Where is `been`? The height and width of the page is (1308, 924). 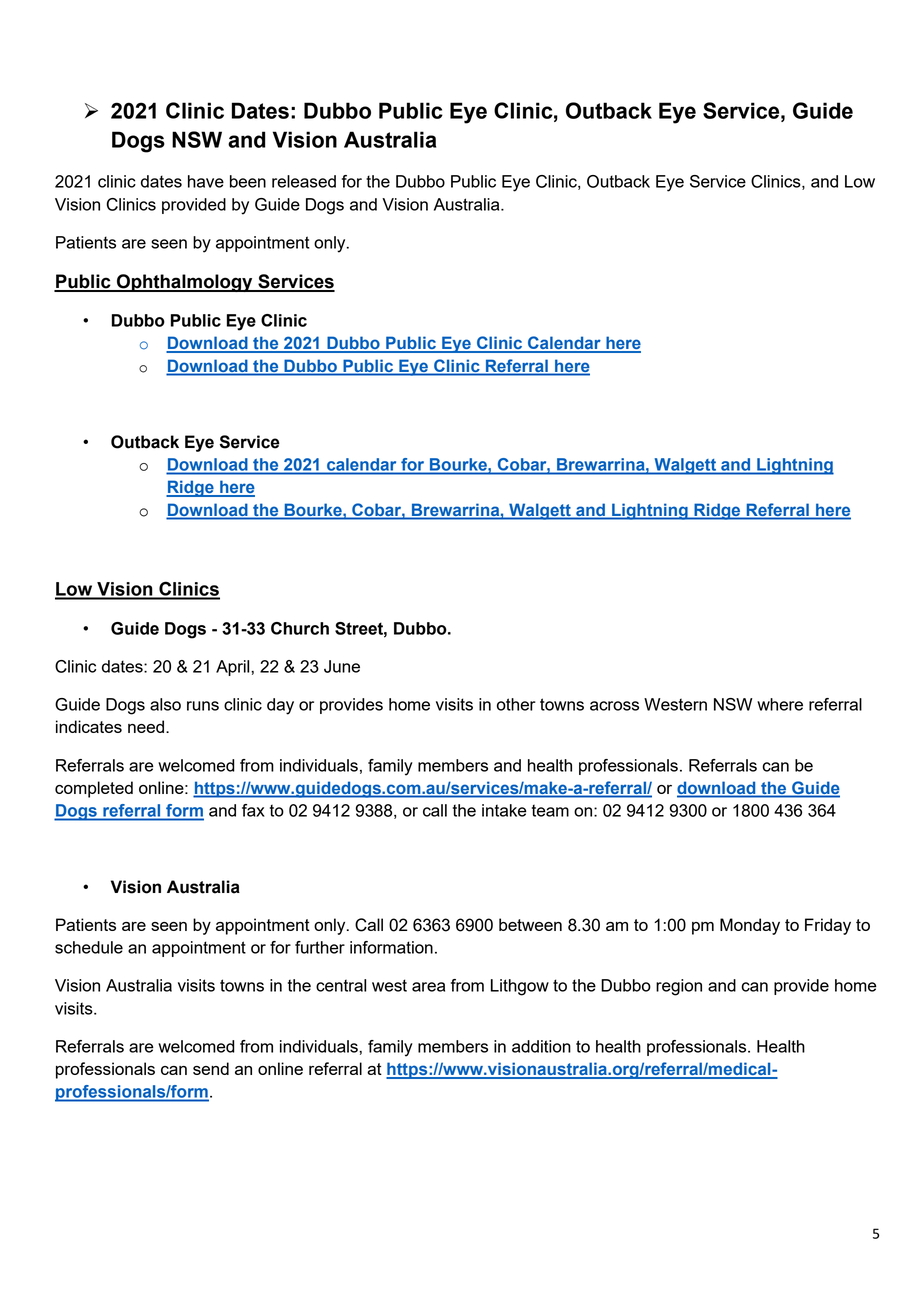
been is located at coordinates (248, 181).
